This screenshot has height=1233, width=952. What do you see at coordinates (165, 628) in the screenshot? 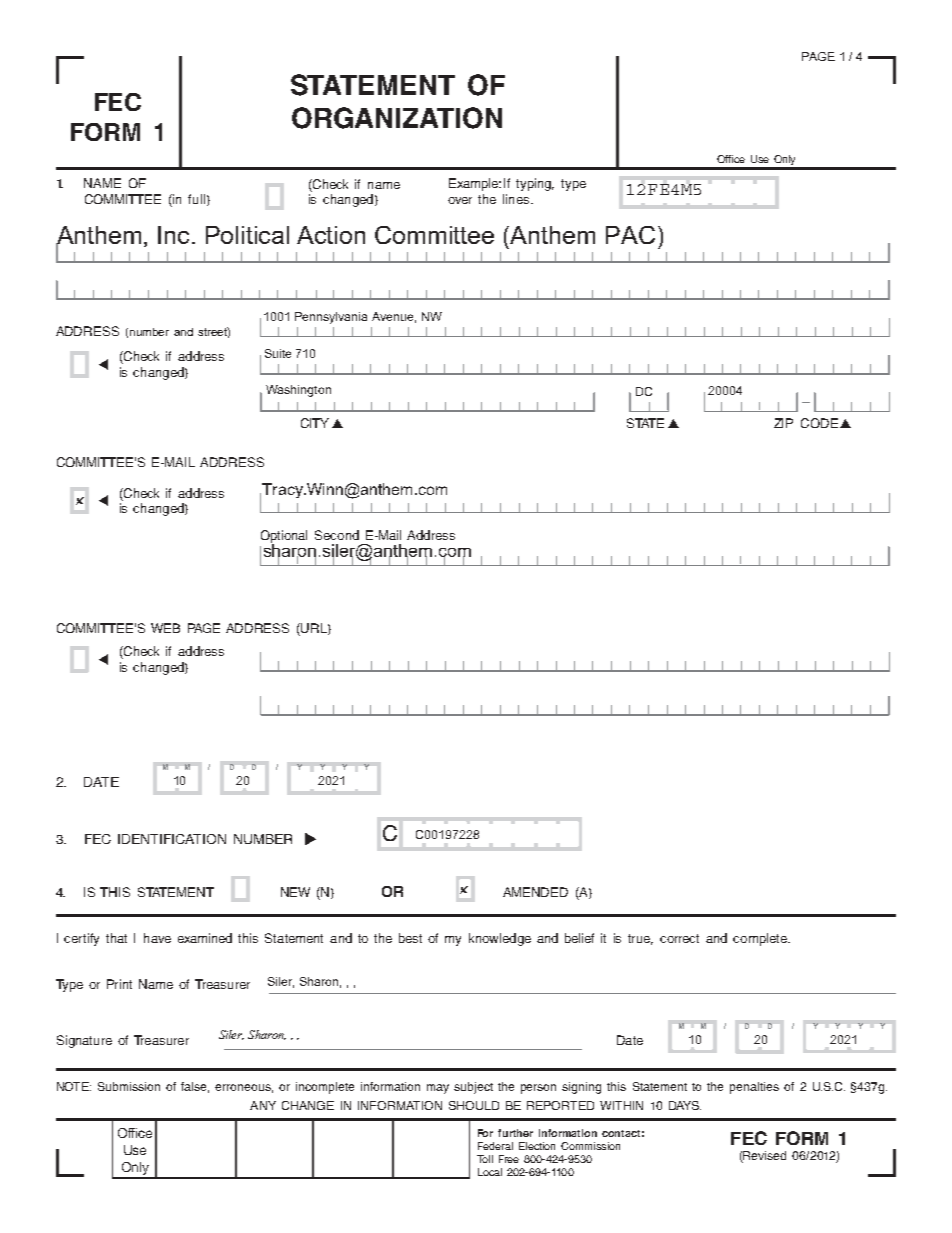
I see `WEB` at bounding box center [165, 628].
